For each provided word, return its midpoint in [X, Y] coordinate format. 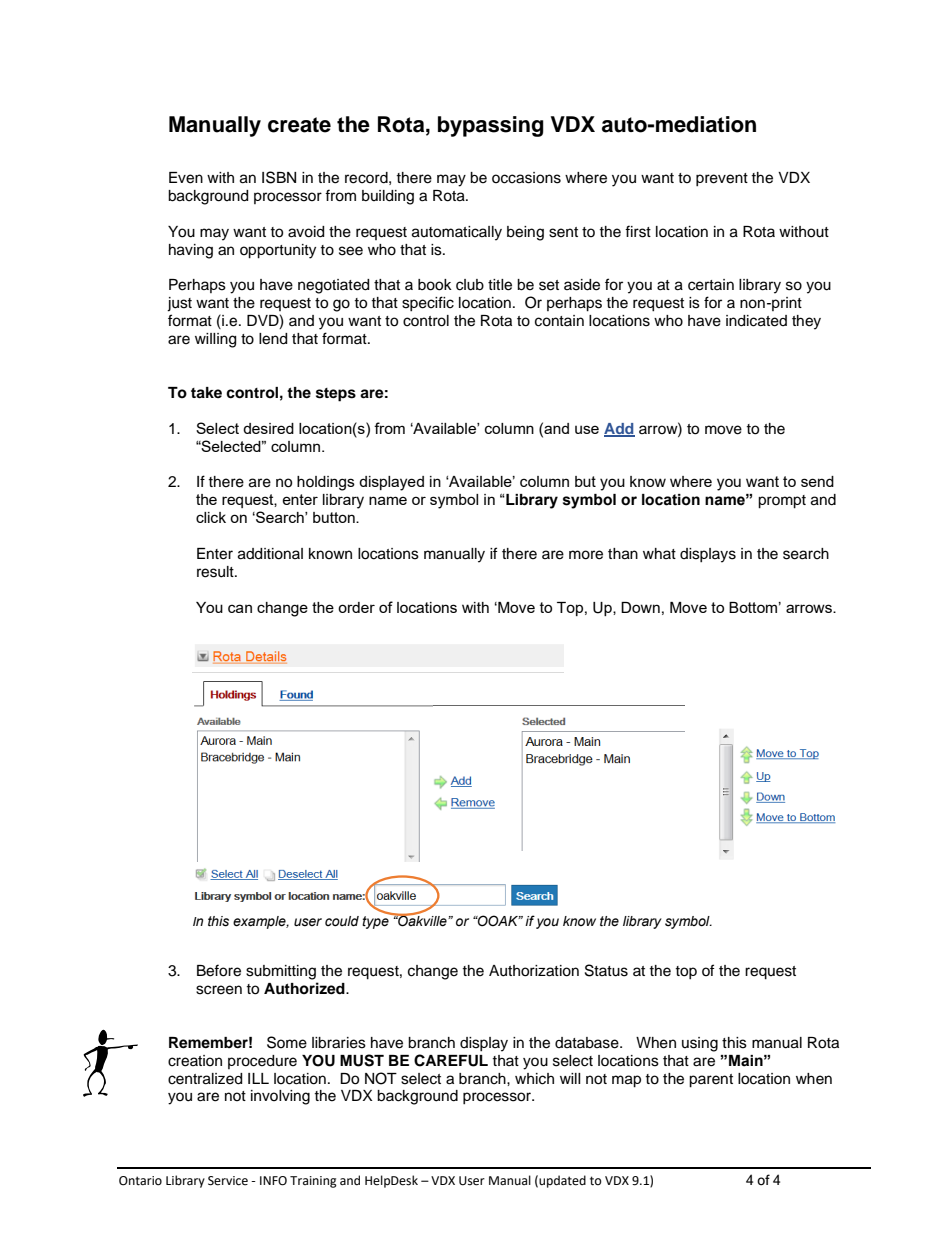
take [206, 393]
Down [640, 607]
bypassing [491, 126]
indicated [756, 321]
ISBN [279, 177]
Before [219, 970]
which [534, 1079]
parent [711, 1081]
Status [606, 970]
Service [228, 1181]
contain [559, 321]
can [240, 608]
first [638, 231]
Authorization [534, 971]
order [356, 607]
